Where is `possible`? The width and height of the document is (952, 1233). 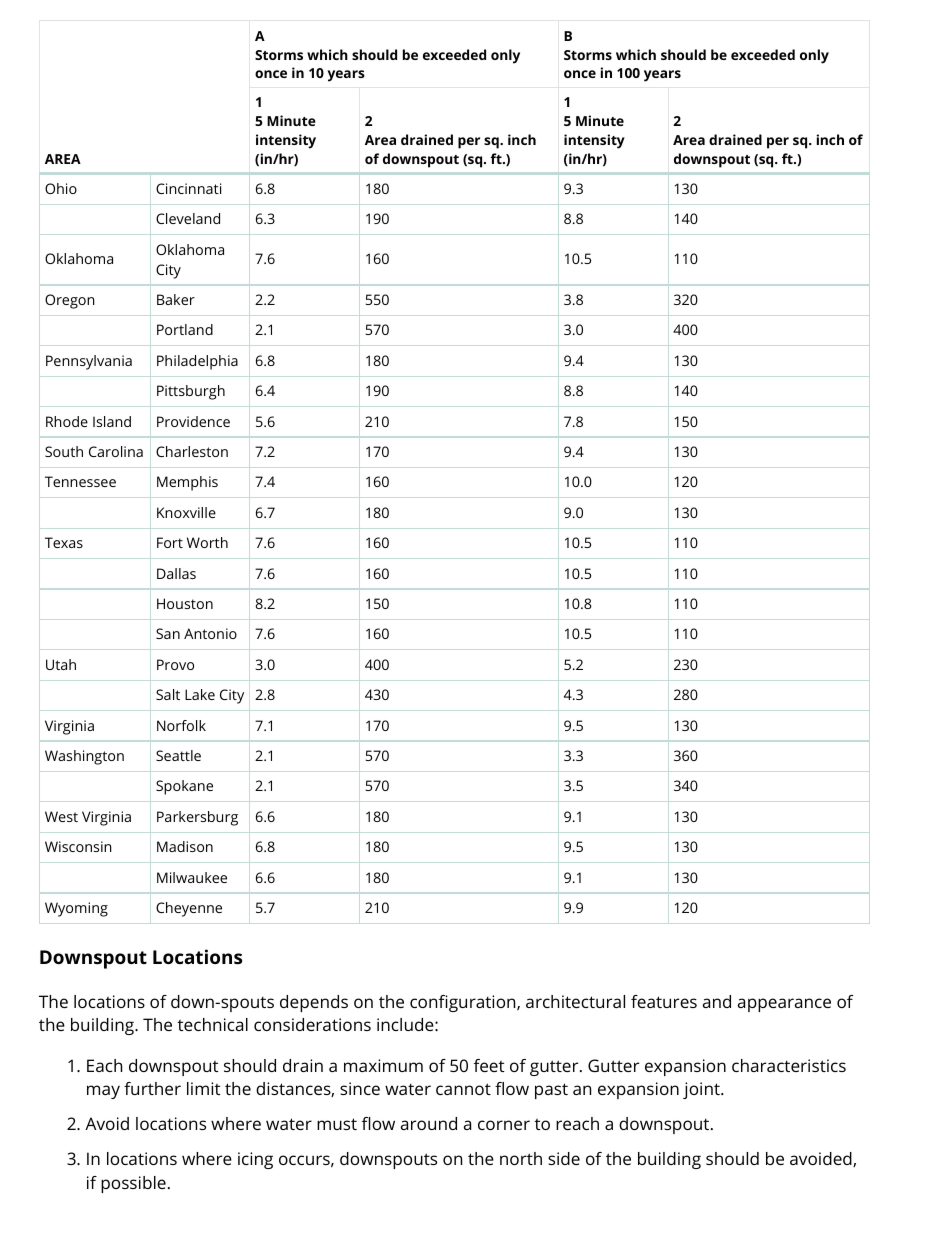 possible is located at coordinates (133, 1184).
